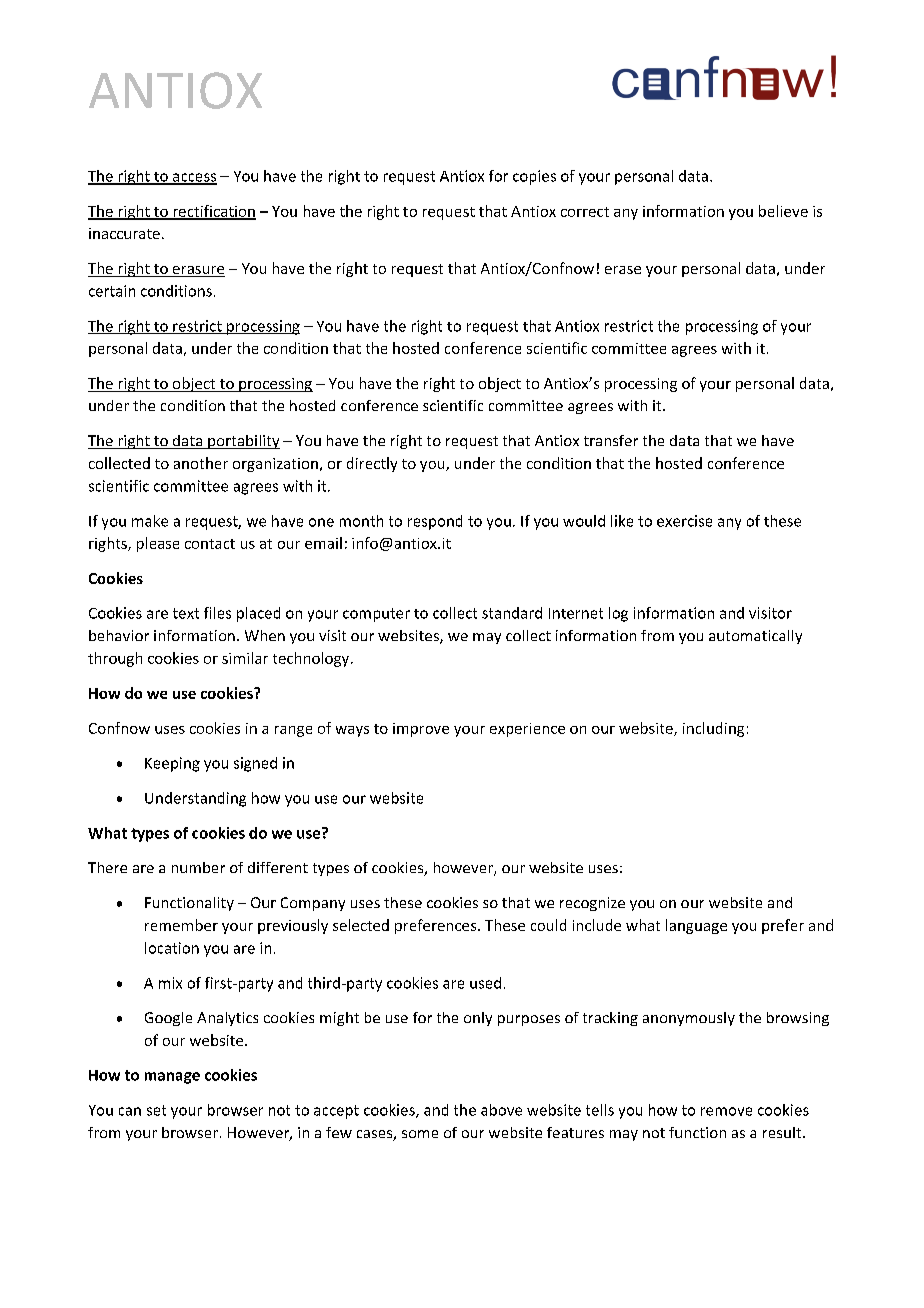 The height and width of the document is (1308, 924). What do you see at coordinates (501, 1110) in the document?
I see `above` at bounding box center [501, 1110].
